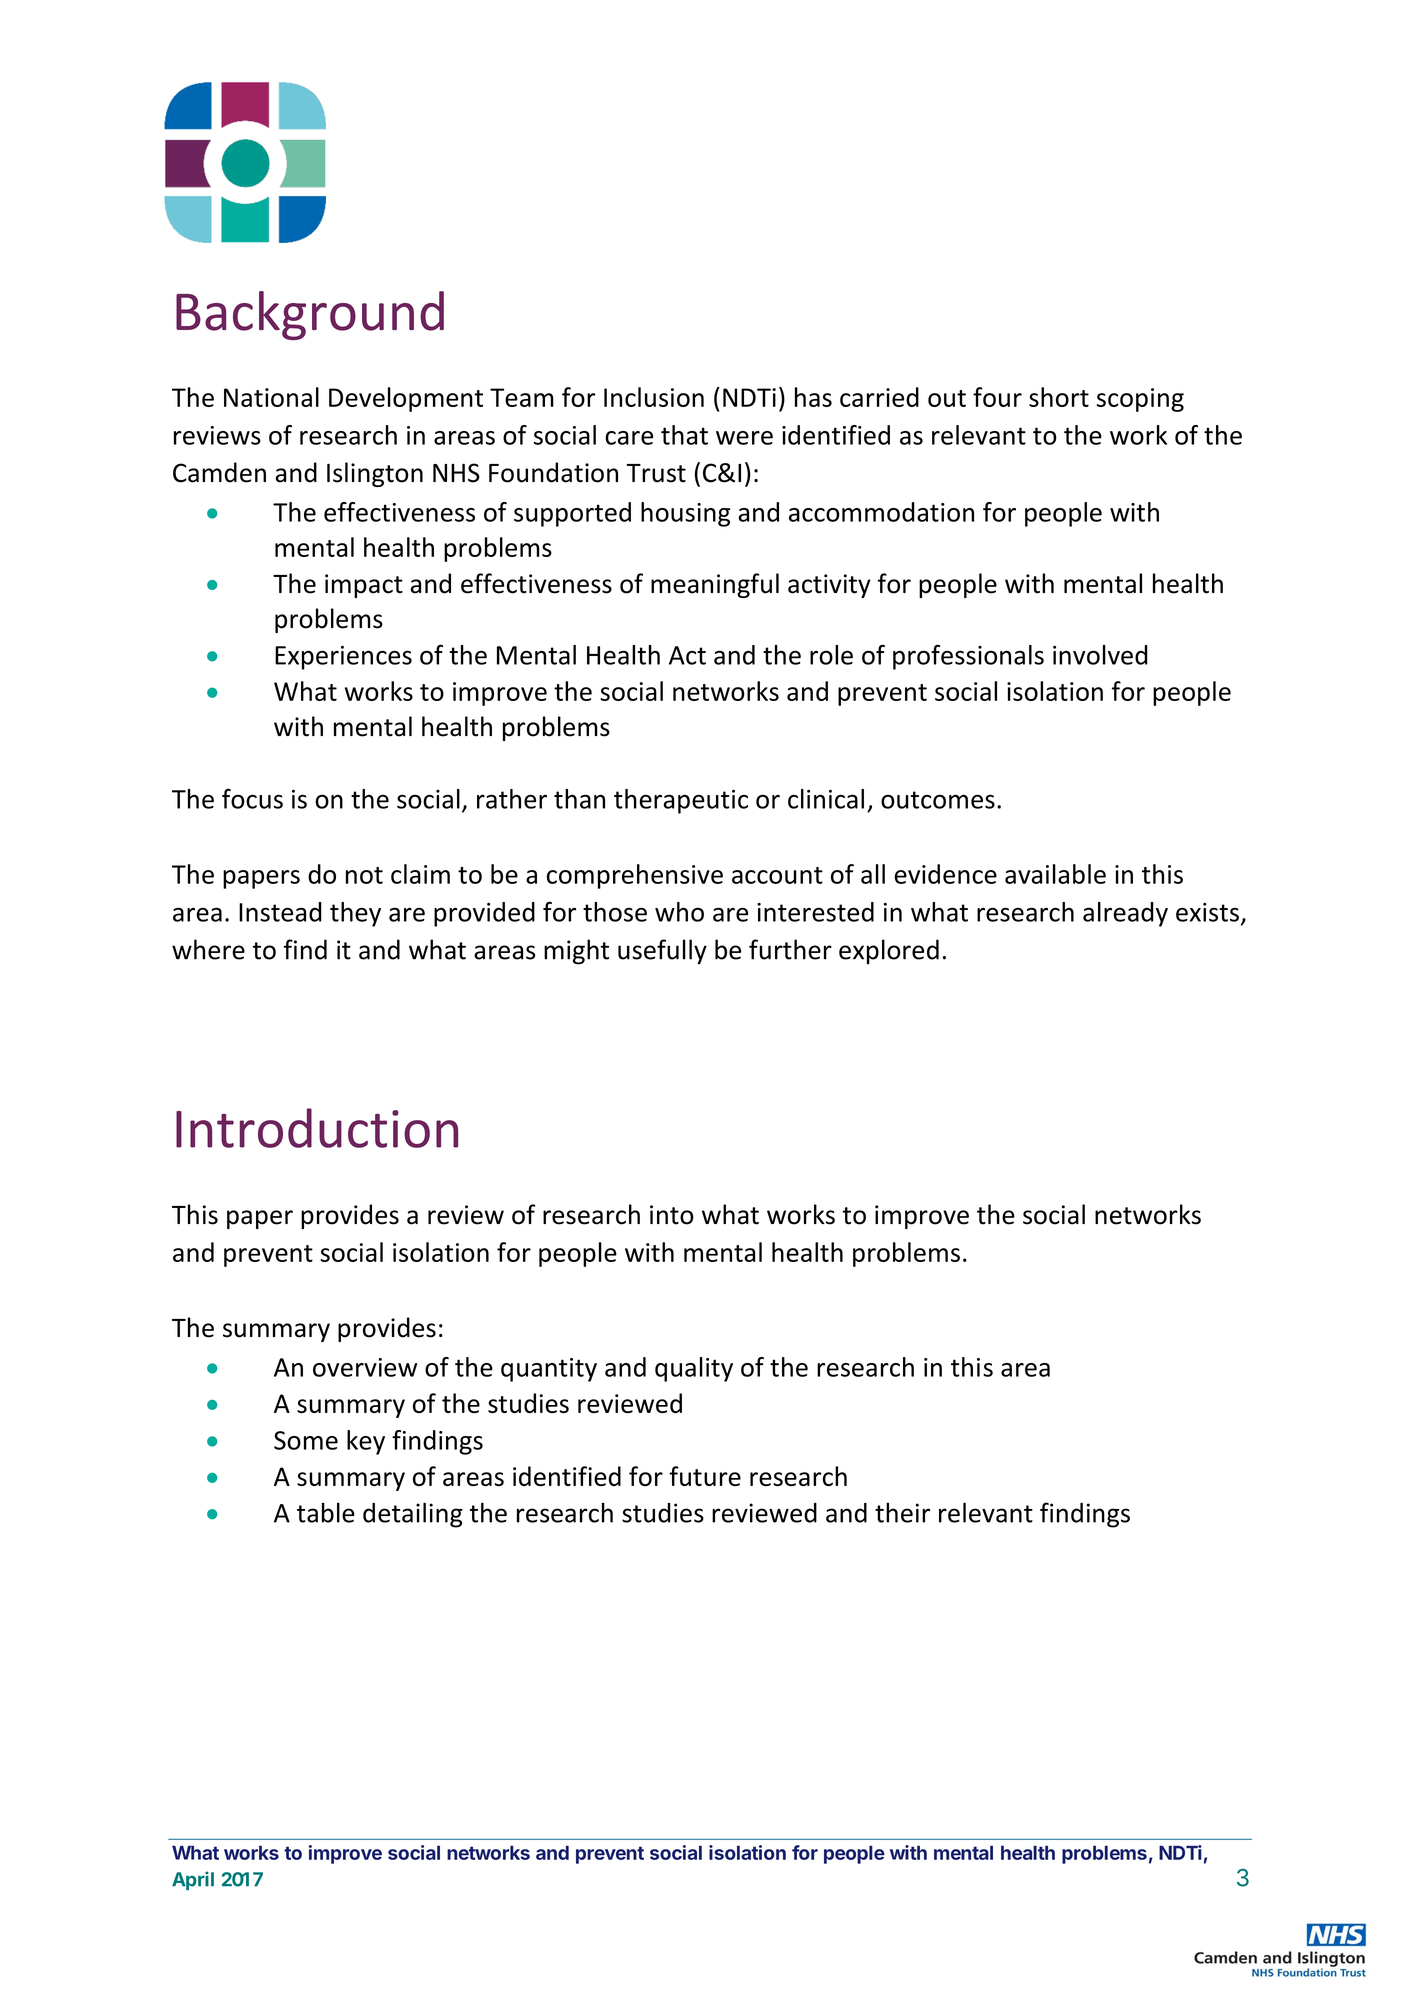  What do you see at coordinates (310, 315) in the document?
I see `Background` at bounding box center [310, 315].
